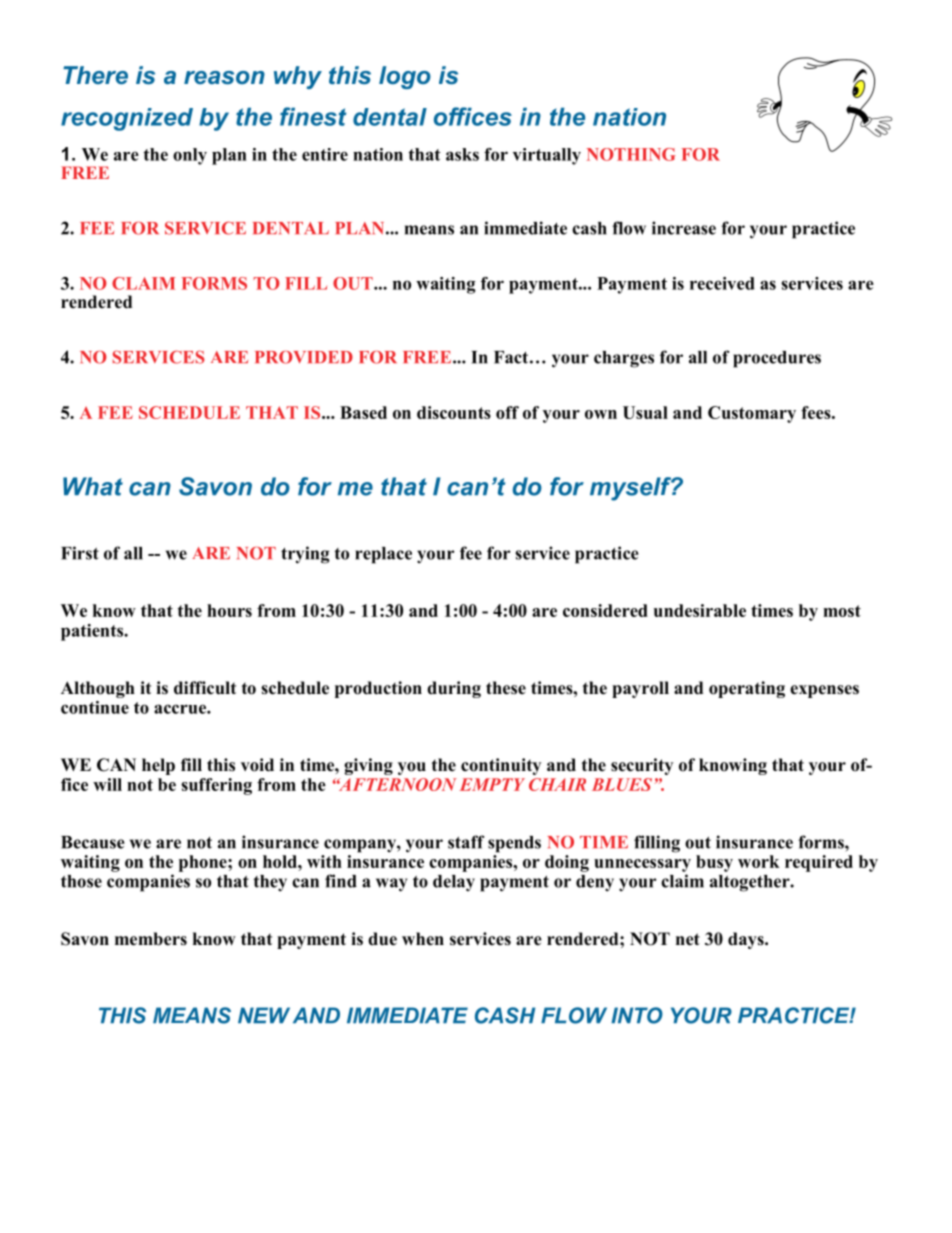 This screenshot has width=952, height=1233. What do you see at coordinates (151, 939) in the screenshot?
I see `members` at bounding box center [151, 939].
